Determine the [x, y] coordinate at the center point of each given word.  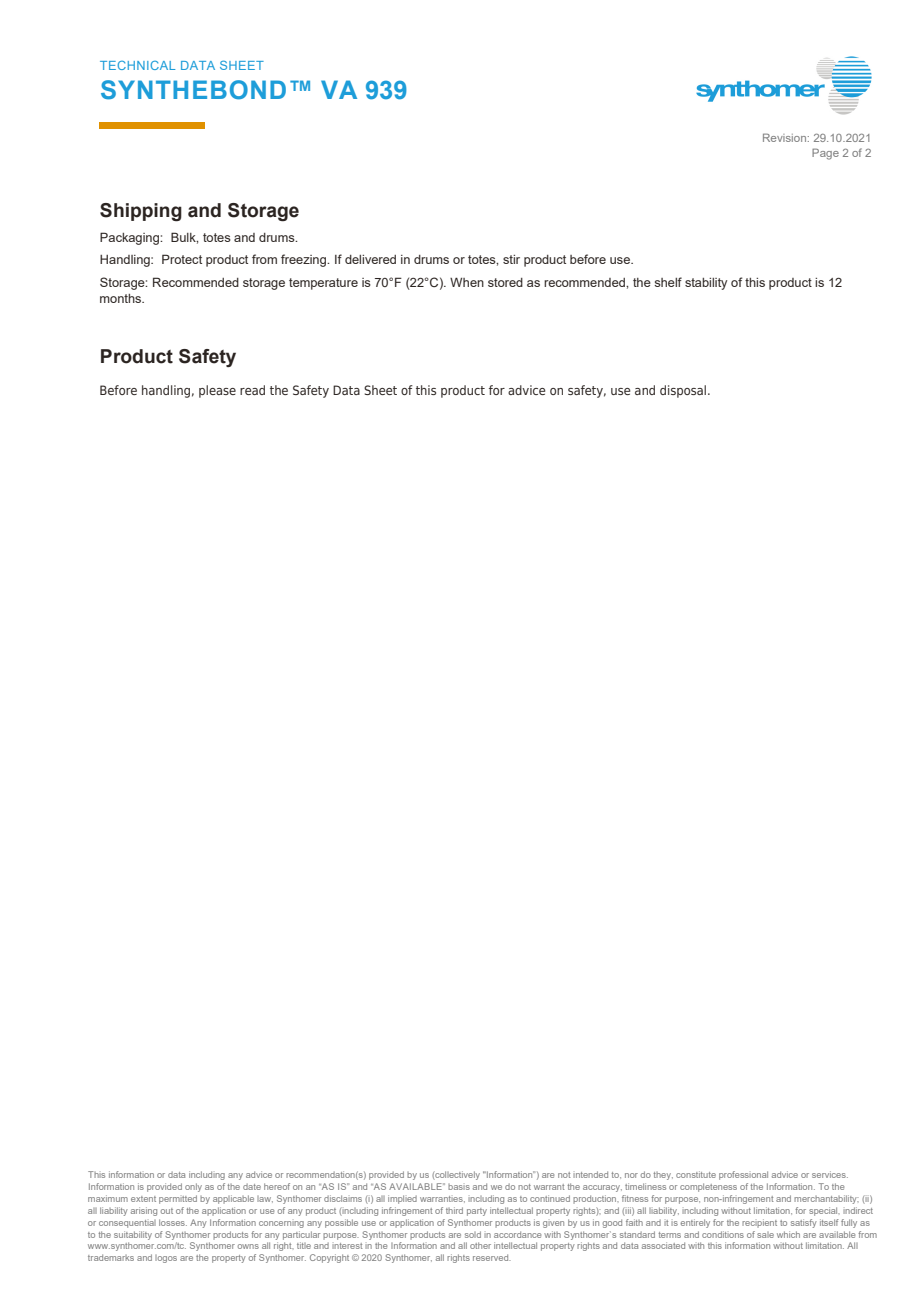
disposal [683, 391]
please [217, 391]
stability [706, 284]
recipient [759, 1223]
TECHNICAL [137, 65]
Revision [786, 137]
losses [173, 1222]
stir [511, 259]
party [477, 1212]
